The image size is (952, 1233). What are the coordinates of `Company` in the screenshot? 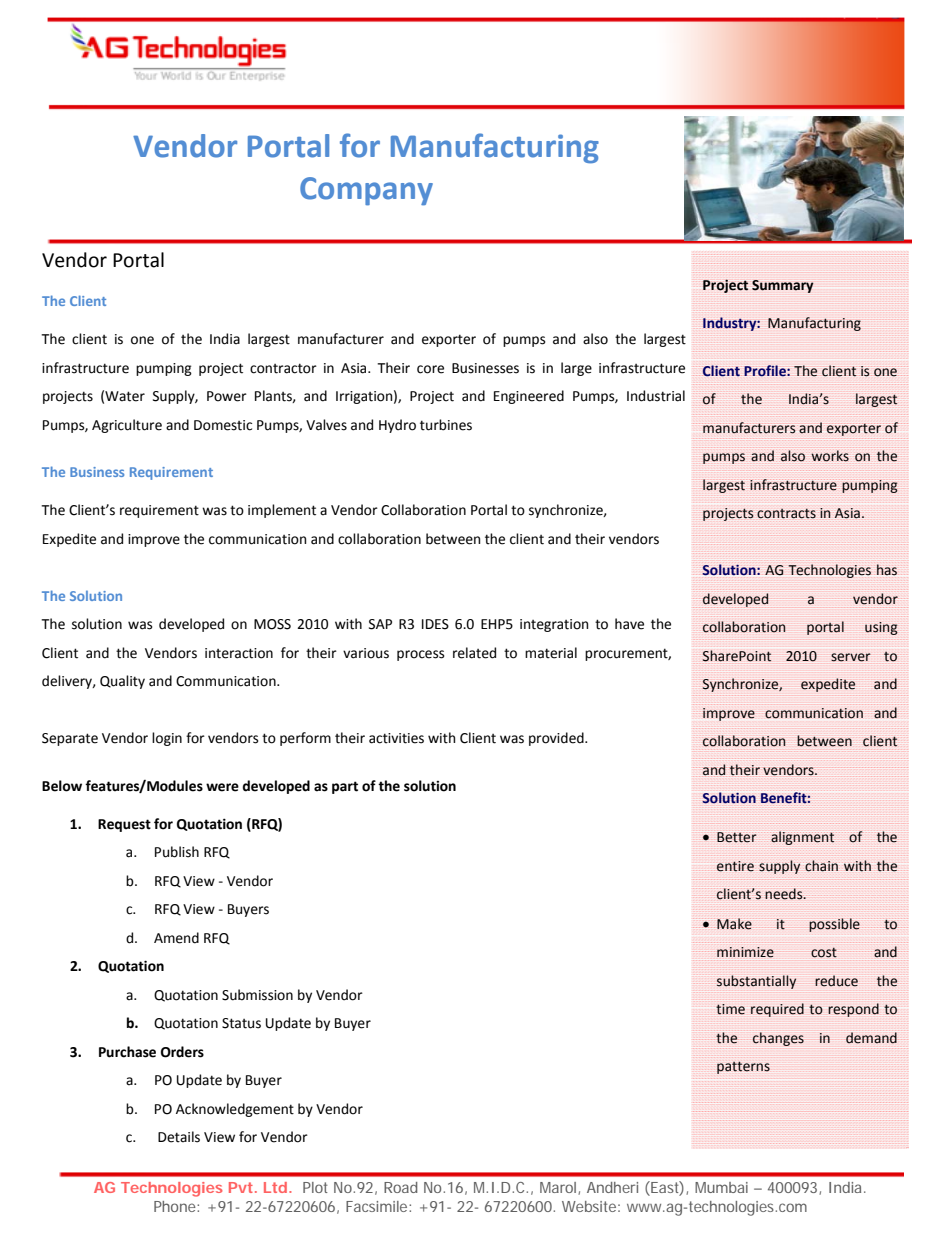 It's located at (366, 191).
